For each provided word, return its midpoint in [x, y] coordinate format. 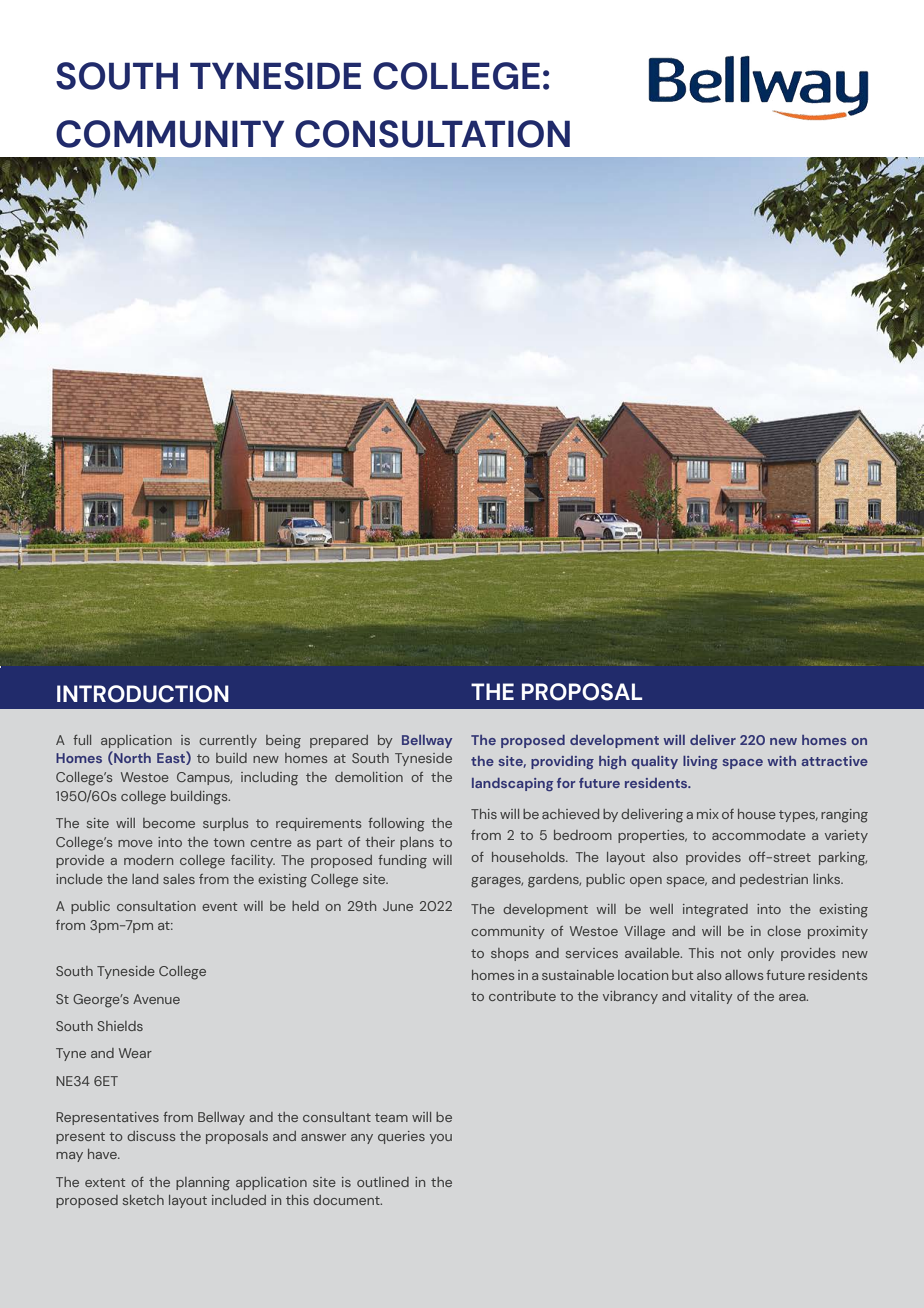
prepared [339, 741]
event [219, 906]
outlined [383, 1182]
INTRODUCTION [143, 694]
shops [510, 954]
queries [401, 1137]
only [761, 954]
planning [203, 1184]
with [781, 761]
